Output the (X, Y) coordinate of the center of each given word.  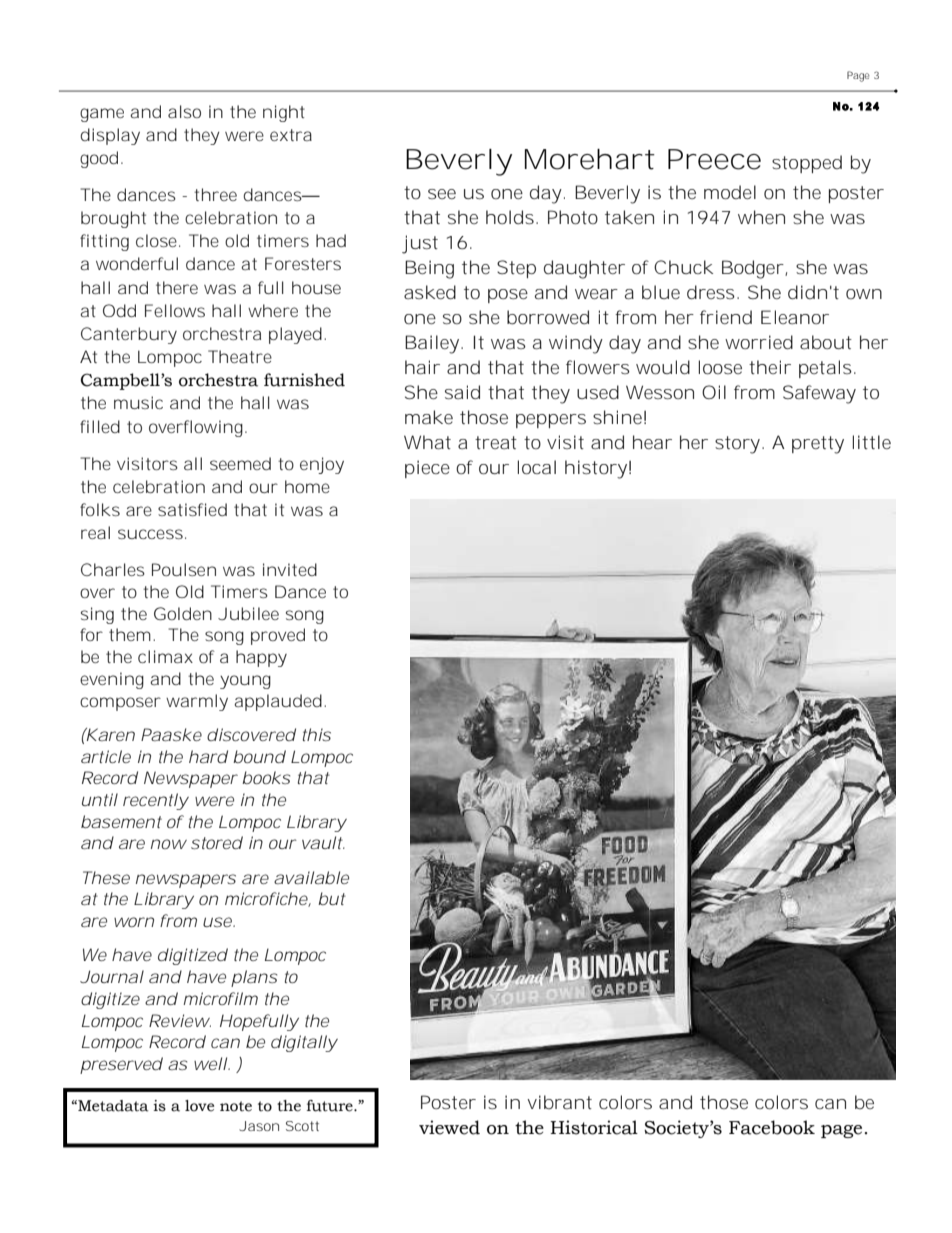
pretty (818, 445)
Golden (183, 613)
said (462, 392)
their (770, 367)
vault (323, 842)
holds (510, 217)
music (138, 402)
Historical (594, 1127)
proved (278, 636)
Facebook (772, 1127)
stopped (807, 164)
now (169, 844)
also (184, 111)
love (199, 1106)
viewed (449, 1127)
